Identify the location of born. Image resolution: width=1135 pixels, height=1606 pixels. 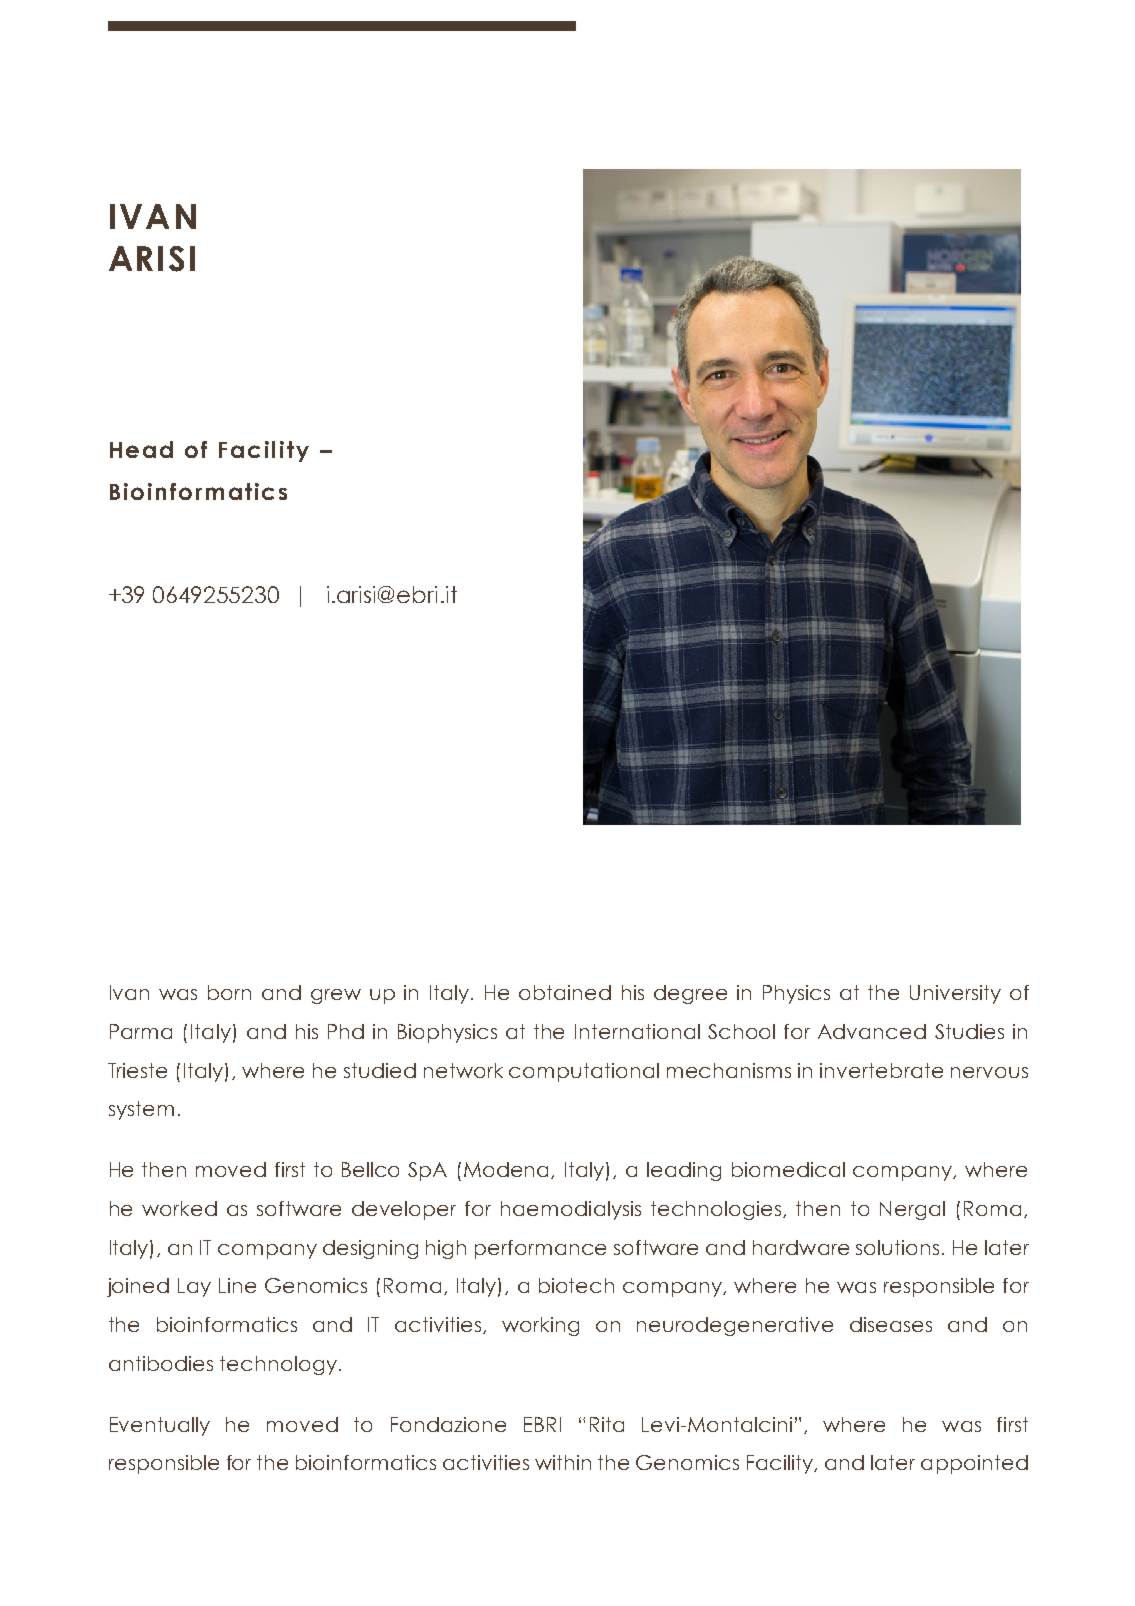
(229, 992).
